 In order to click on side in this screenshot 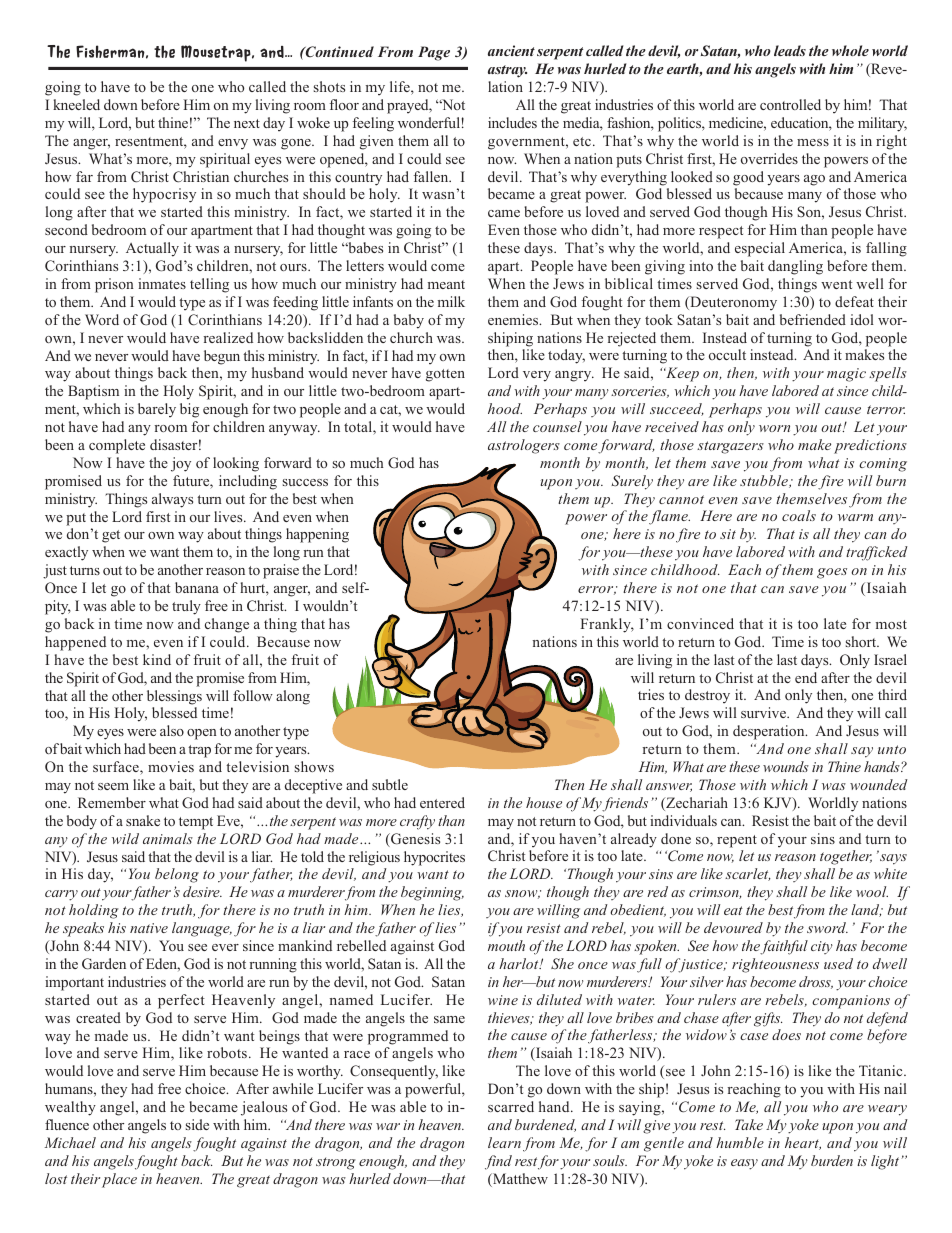, I will do `click(197, 1124)`.
